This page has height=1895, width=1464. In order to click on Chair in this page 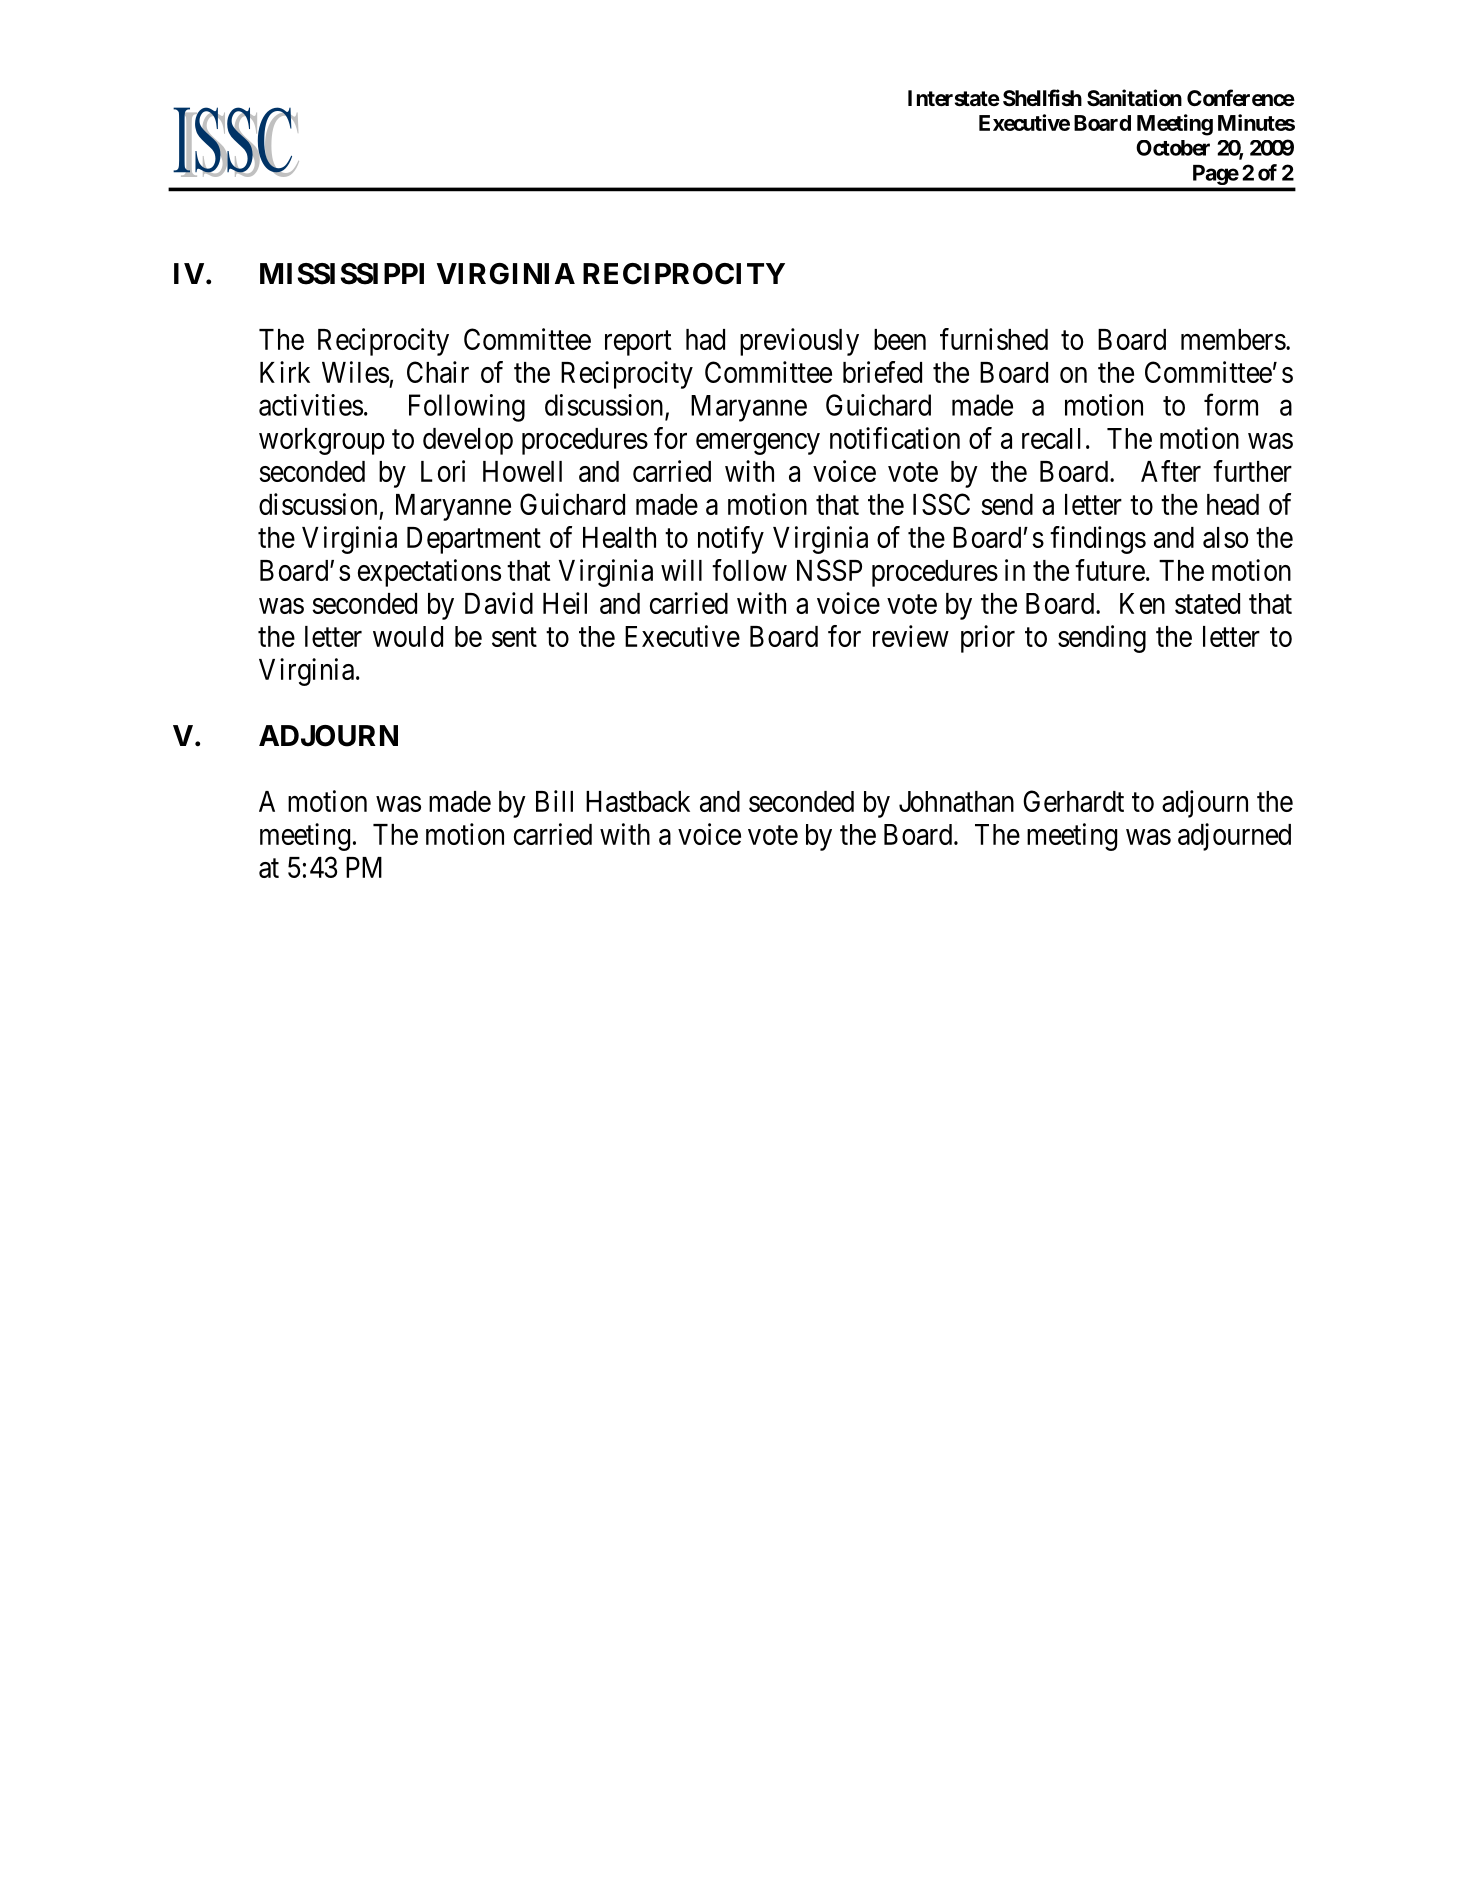, I will do `click(438, 372)`.
